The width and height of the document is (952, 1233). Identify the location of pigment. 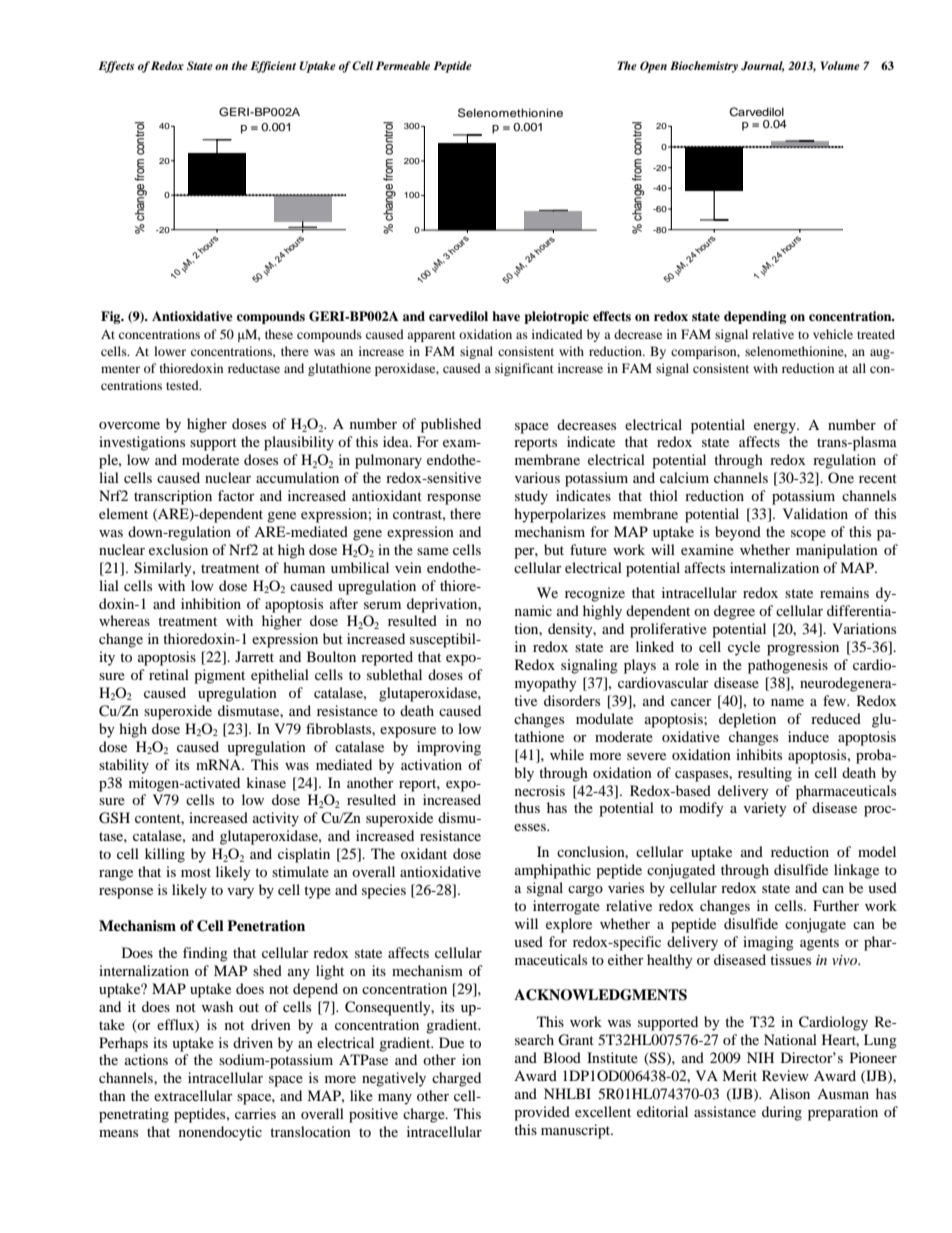
(219, 676).
